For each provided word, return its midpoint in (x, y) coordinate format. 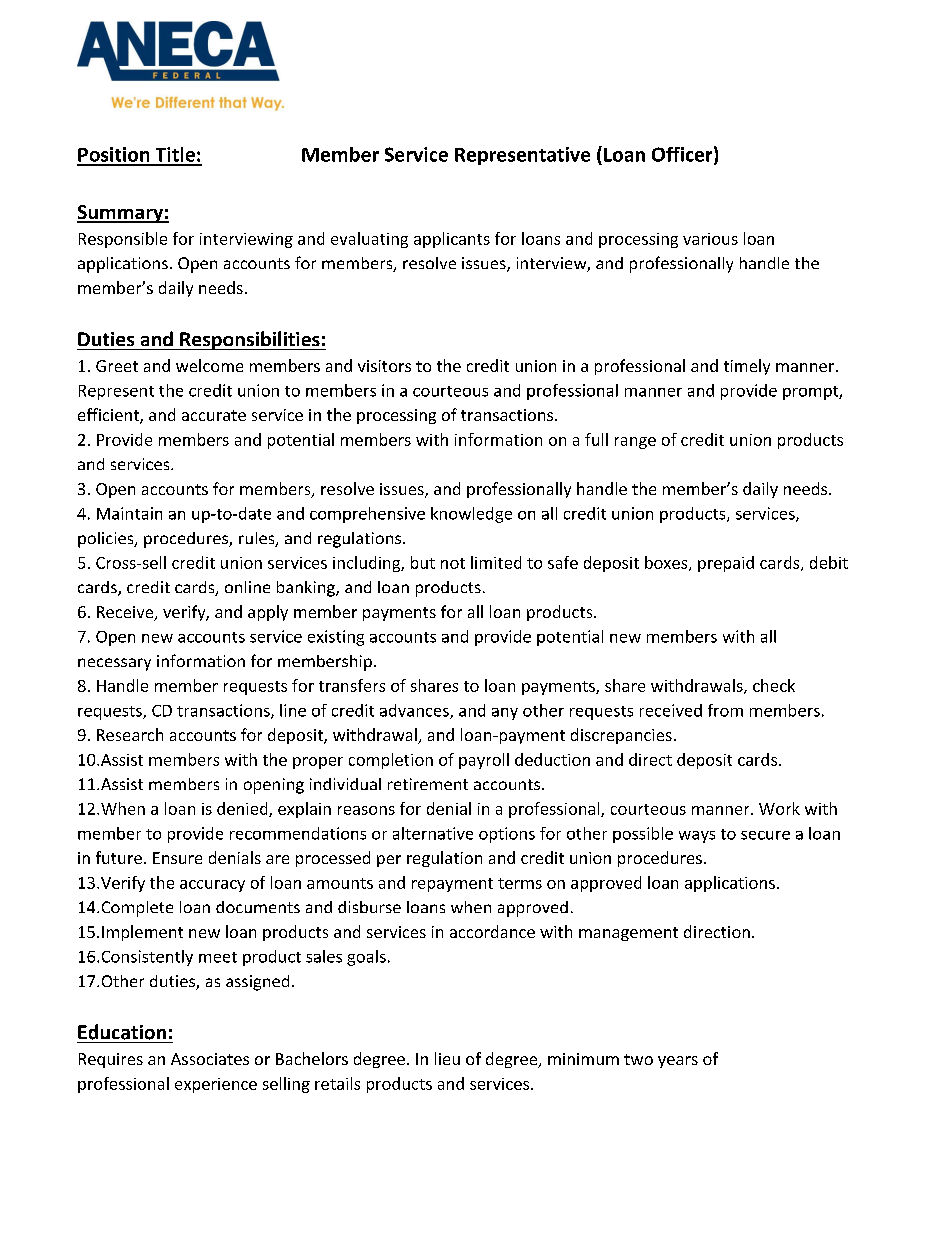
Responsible (123, 240)
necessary (114, 664)
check (774, 685)
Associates (210, 1059)
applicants (452, 240)
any (505, 714)
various (710, 239)
